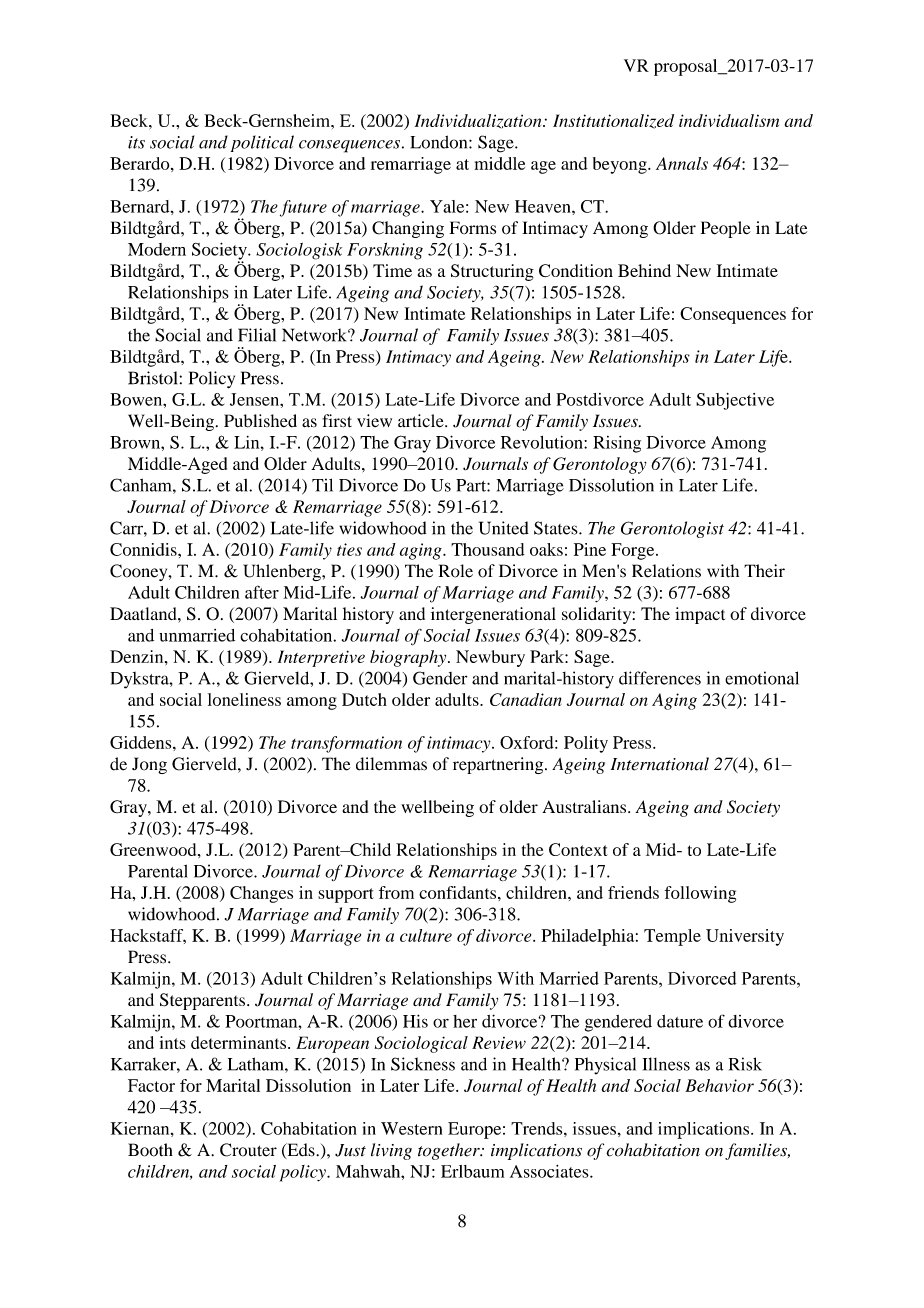 The width and height of the screenshot is (924, 1308). What do you see at coordinates (719, 1085) in the screenshot?
I see `Behavior` at bounding box center [719, 1085].
